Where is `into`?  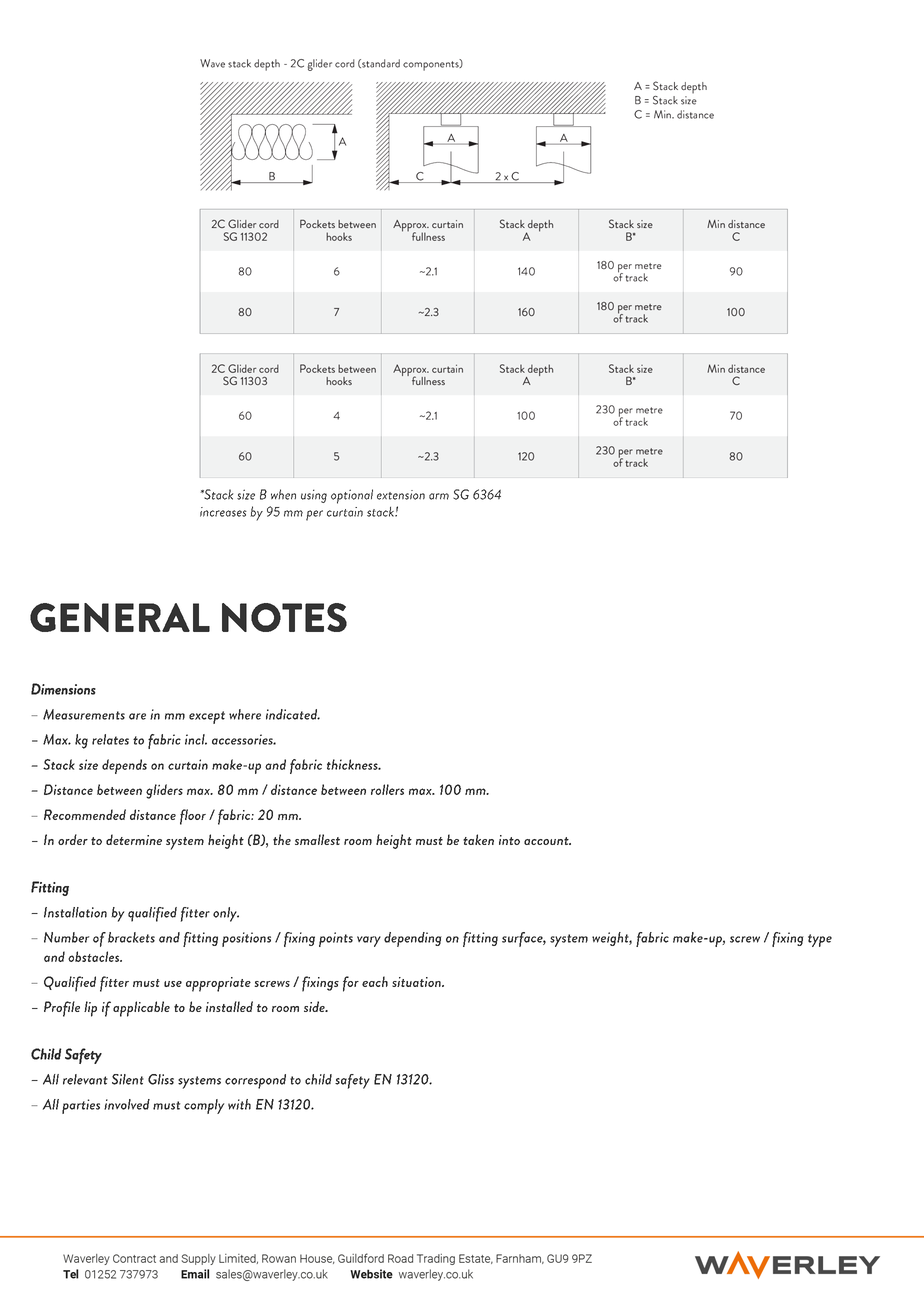 into is located at coordinates (509, 840).
